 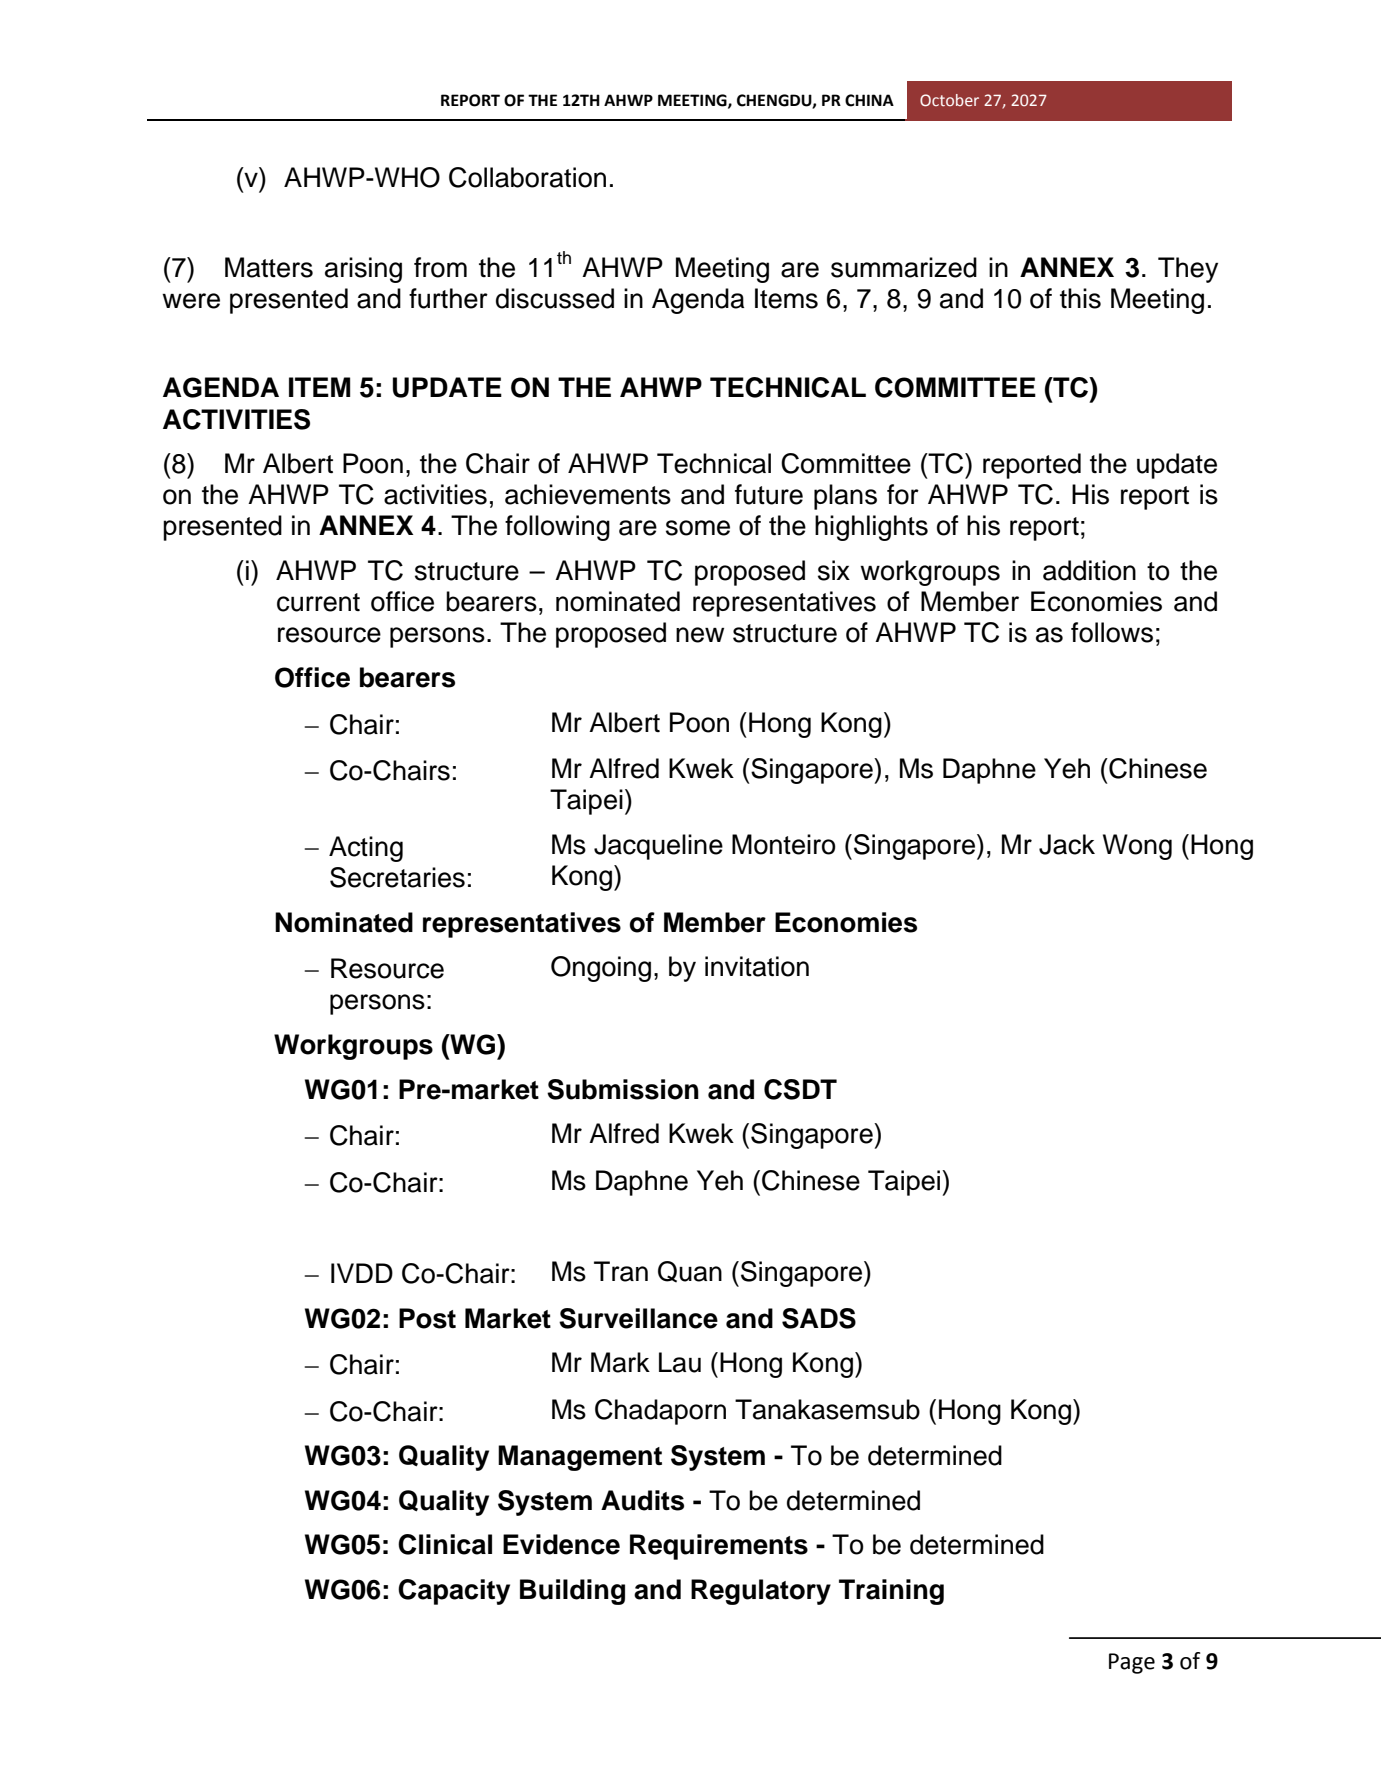 I want to click on Page, so click(x=1132, y=1663).
